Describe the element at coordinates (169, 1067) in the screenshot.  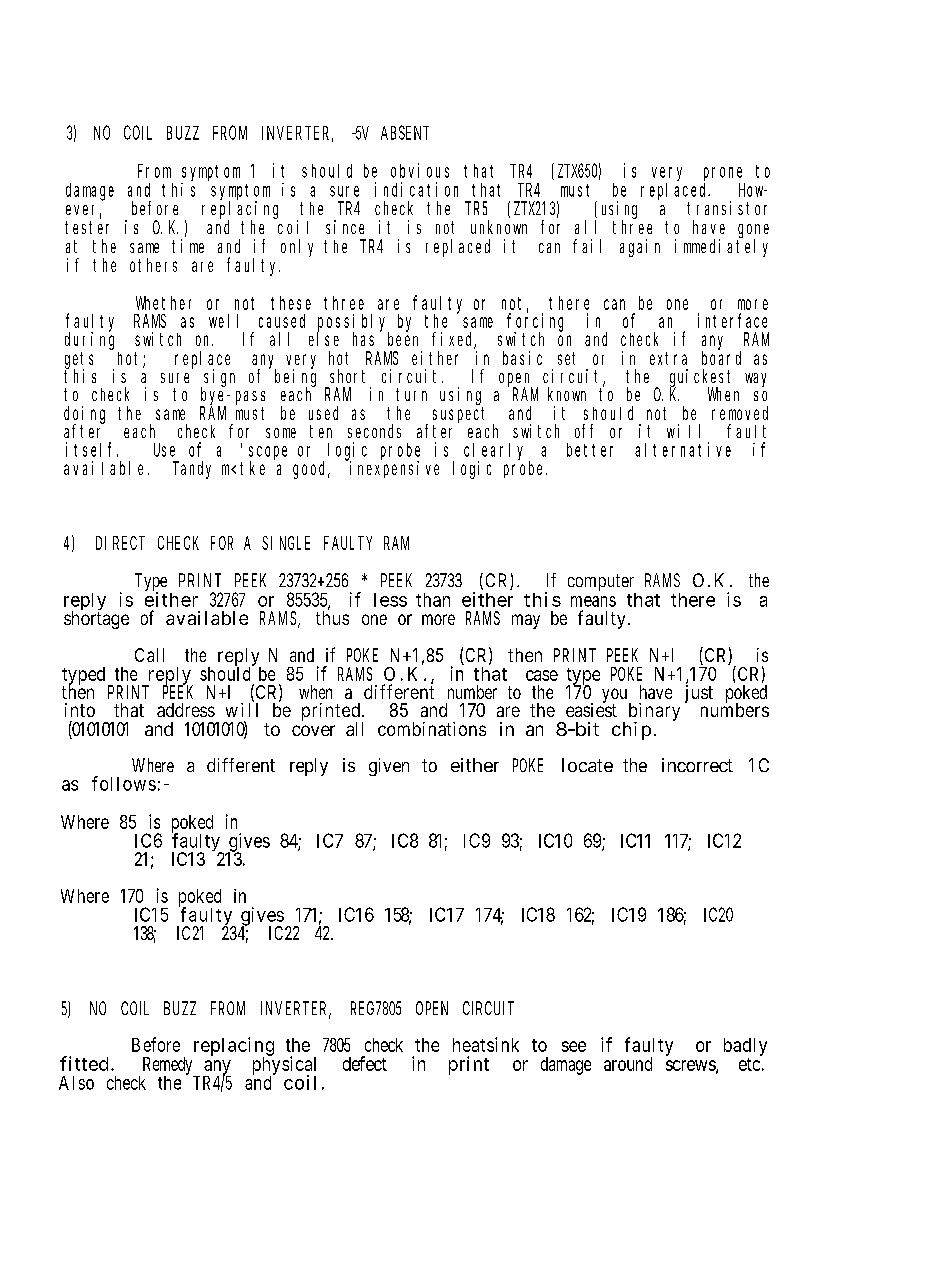
I see `Remedy` at that location.
